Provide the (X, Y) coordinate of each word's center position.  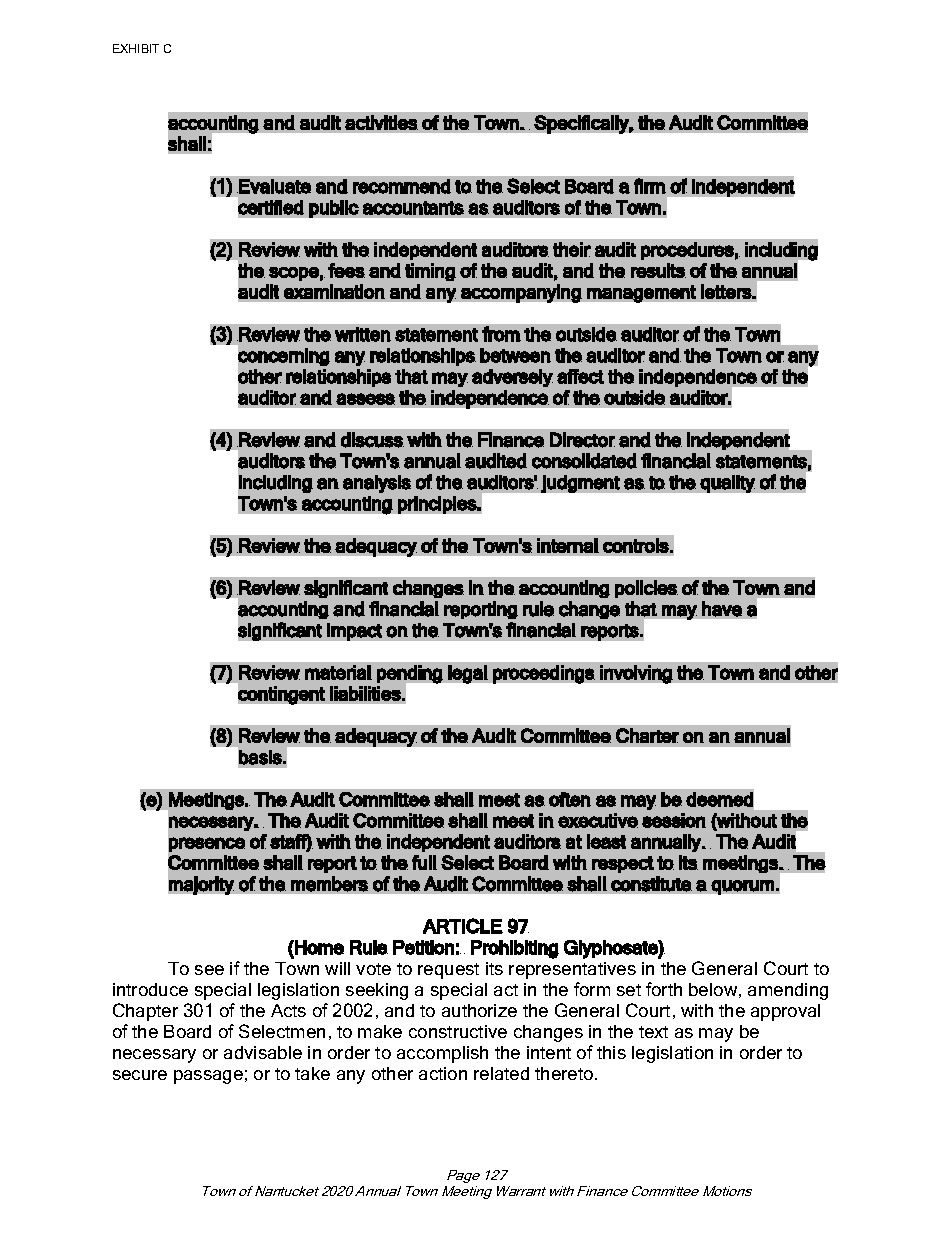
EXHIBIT (136, 48)
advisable (263, 1052)
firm (650, 186)
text (653, 1032)
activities (381, 122)
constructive (458, 1031)
